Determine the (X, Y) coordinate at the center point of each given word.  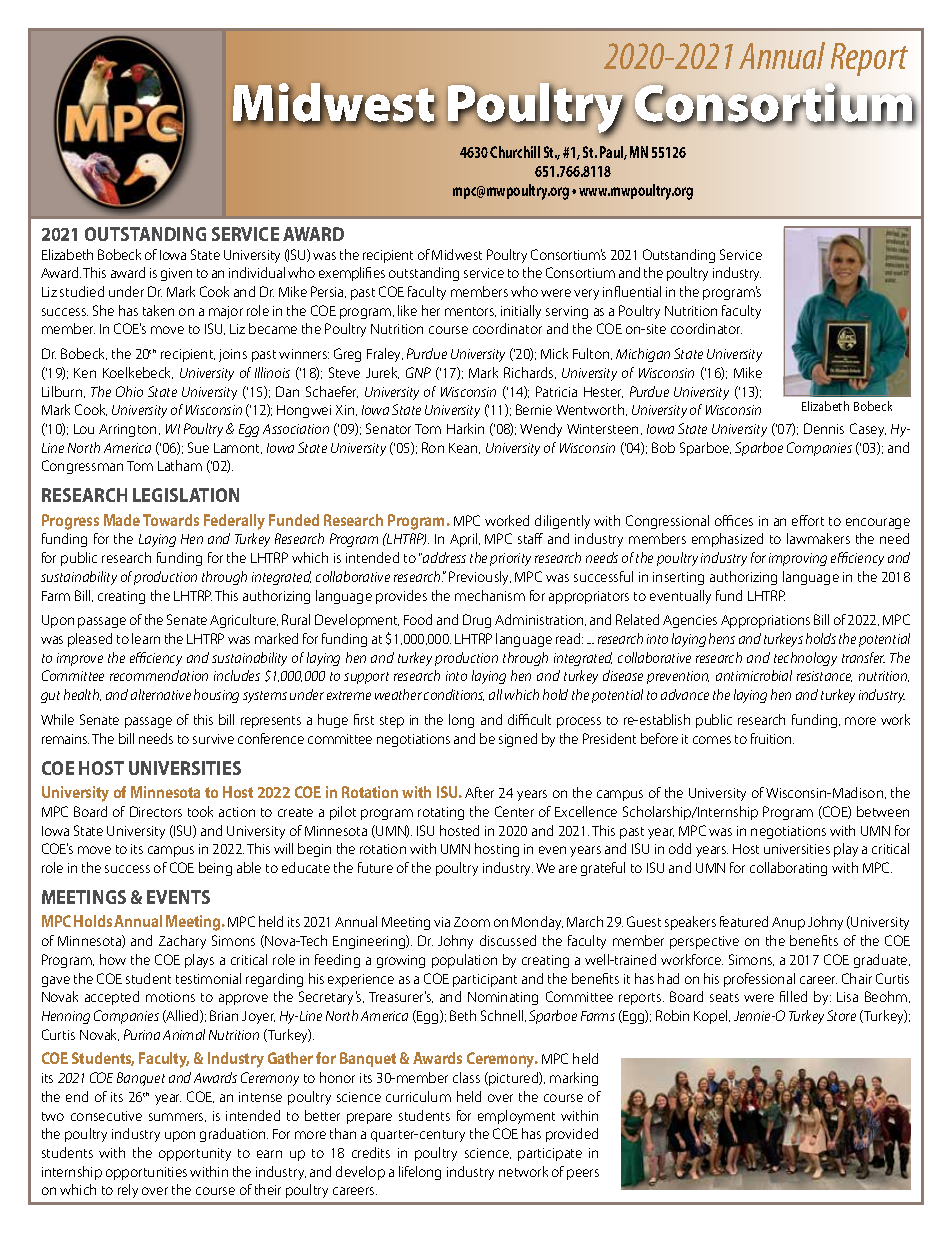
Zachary (182, 942)
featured (744, 921)
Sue (198, 447)
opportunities (146, 1173)
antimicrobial (754, 675)
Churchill (515, 152)
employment (516, 1117)
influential (632, 291)
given (176, 274)
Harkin (465, 428)
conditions (454, 695)
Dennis (824, 428)
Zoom (472, 922)
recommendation (159, 675)
